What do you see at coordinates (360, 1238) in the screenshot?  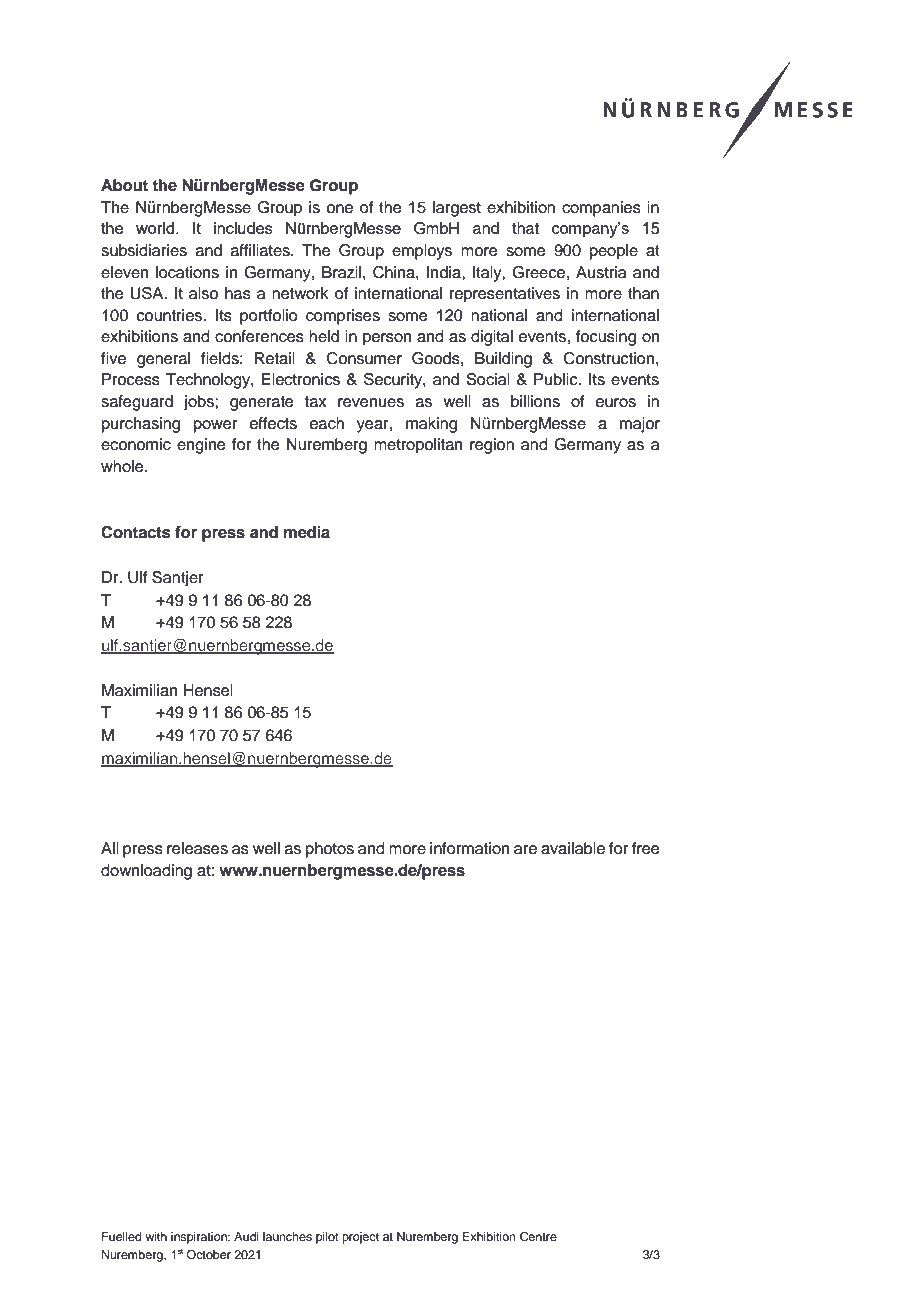 I see `project` at bounding box center [360, 1238].
